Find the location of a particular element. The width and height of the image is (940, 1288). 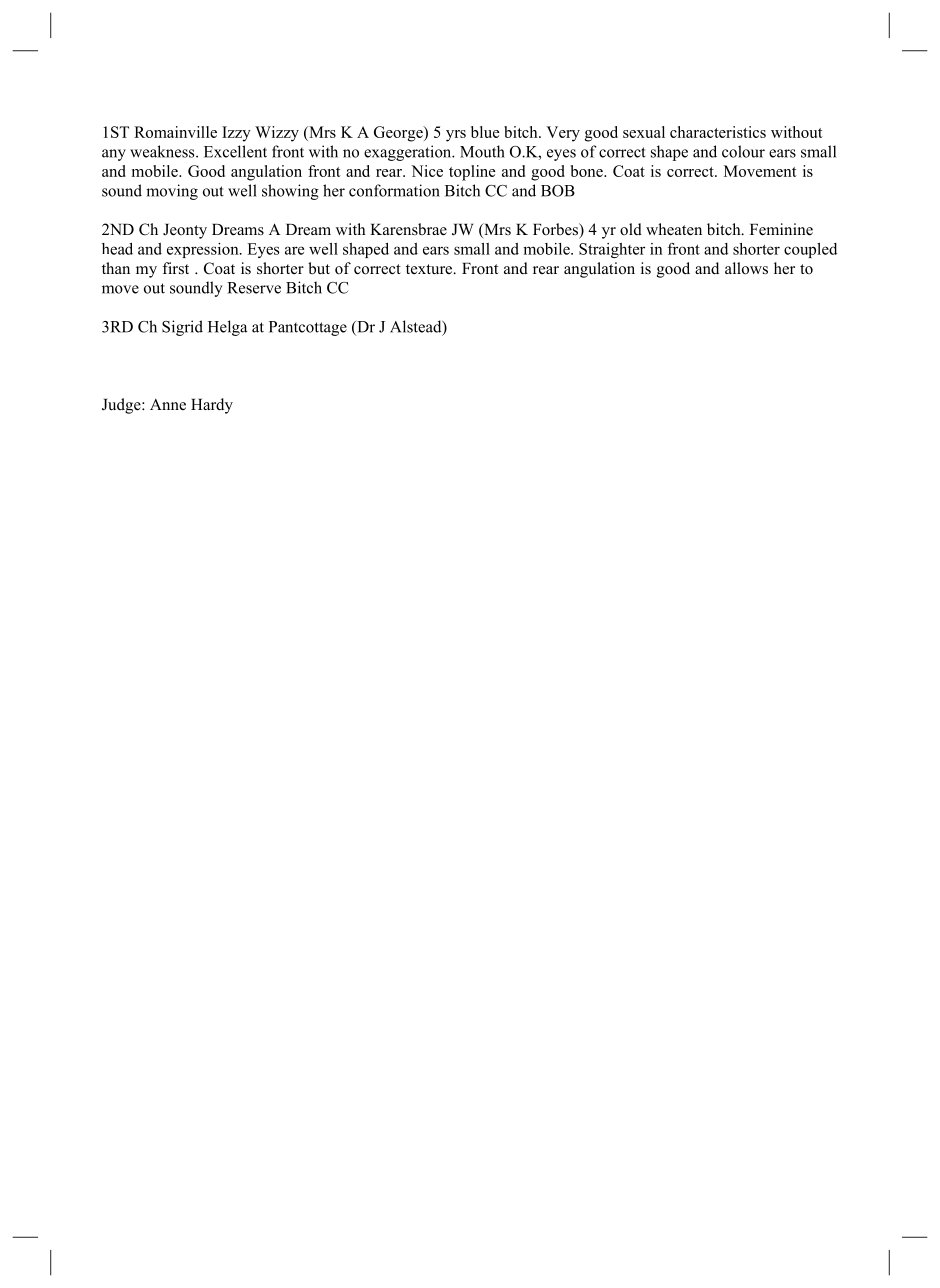

Judge is located at coordinates (122, 406).
